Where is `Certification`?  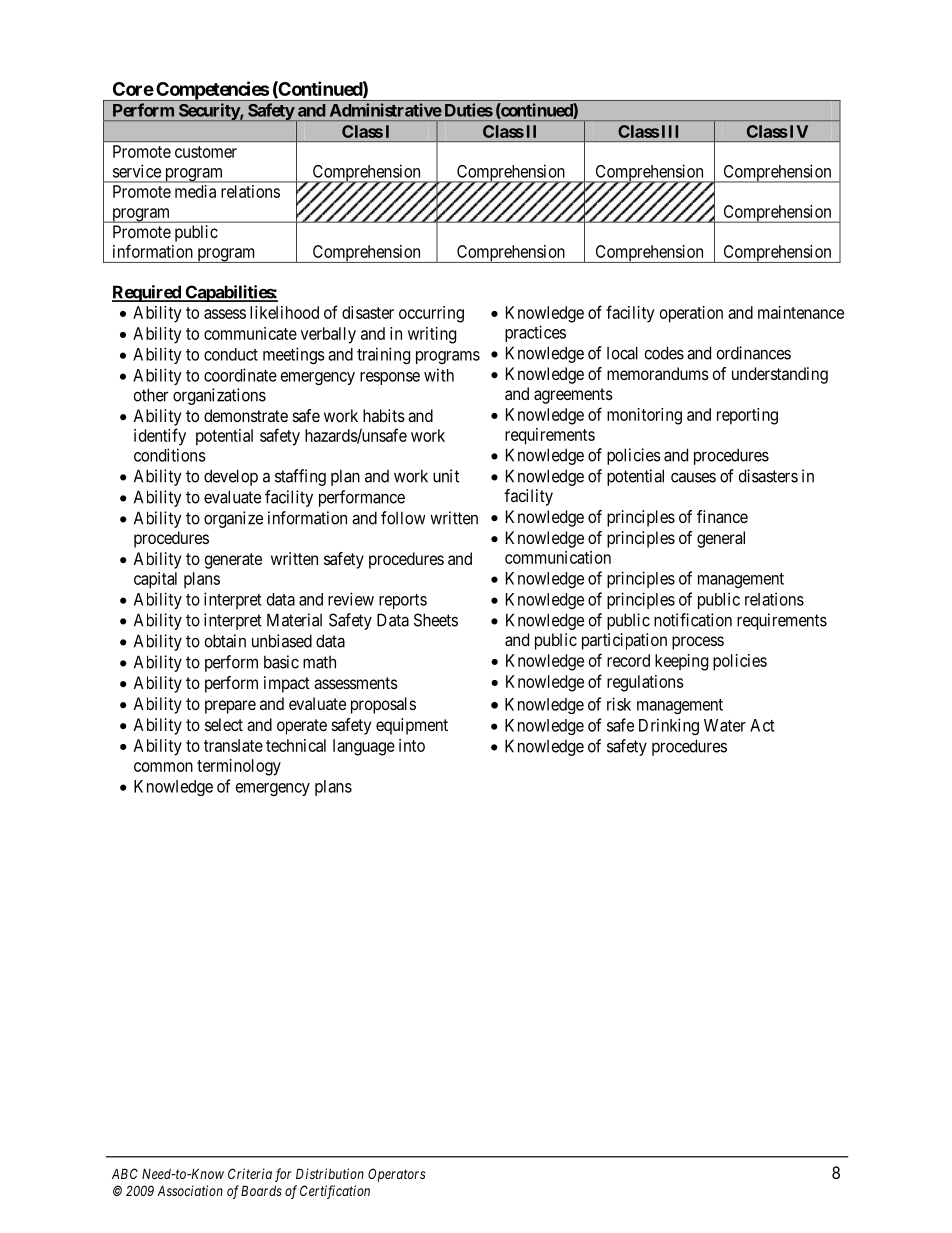
Certification is located at coordinates (335, 1192).
